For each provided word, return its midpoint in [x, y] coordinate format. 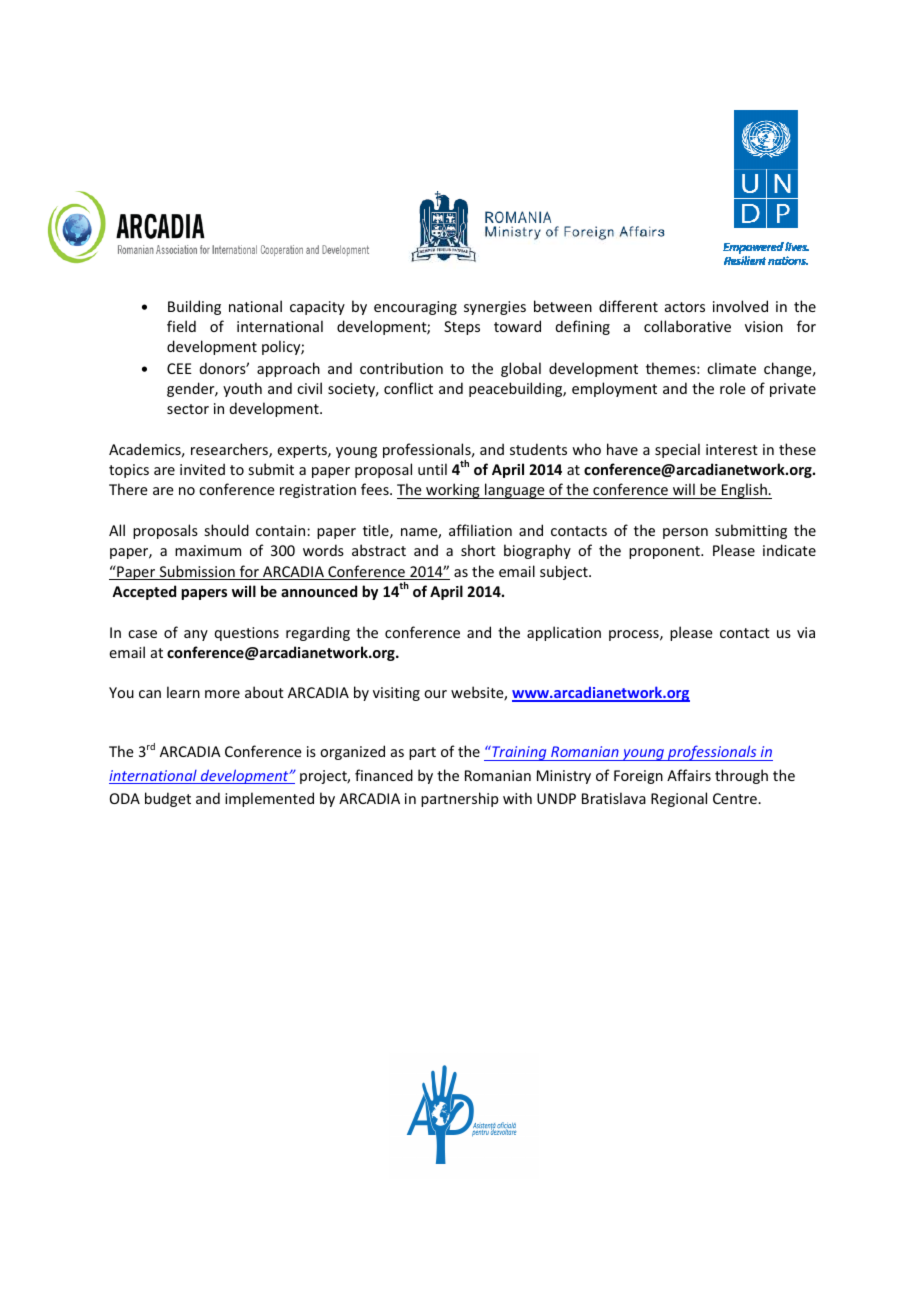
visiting [396, 694]
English [744, 491]
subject [565, 572]
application [564, 633]
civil [309, 388]
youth [242, 389]
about [264, 692]
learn [183, 692]
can [150, 694]
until [432, 469]
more [222, 694]
